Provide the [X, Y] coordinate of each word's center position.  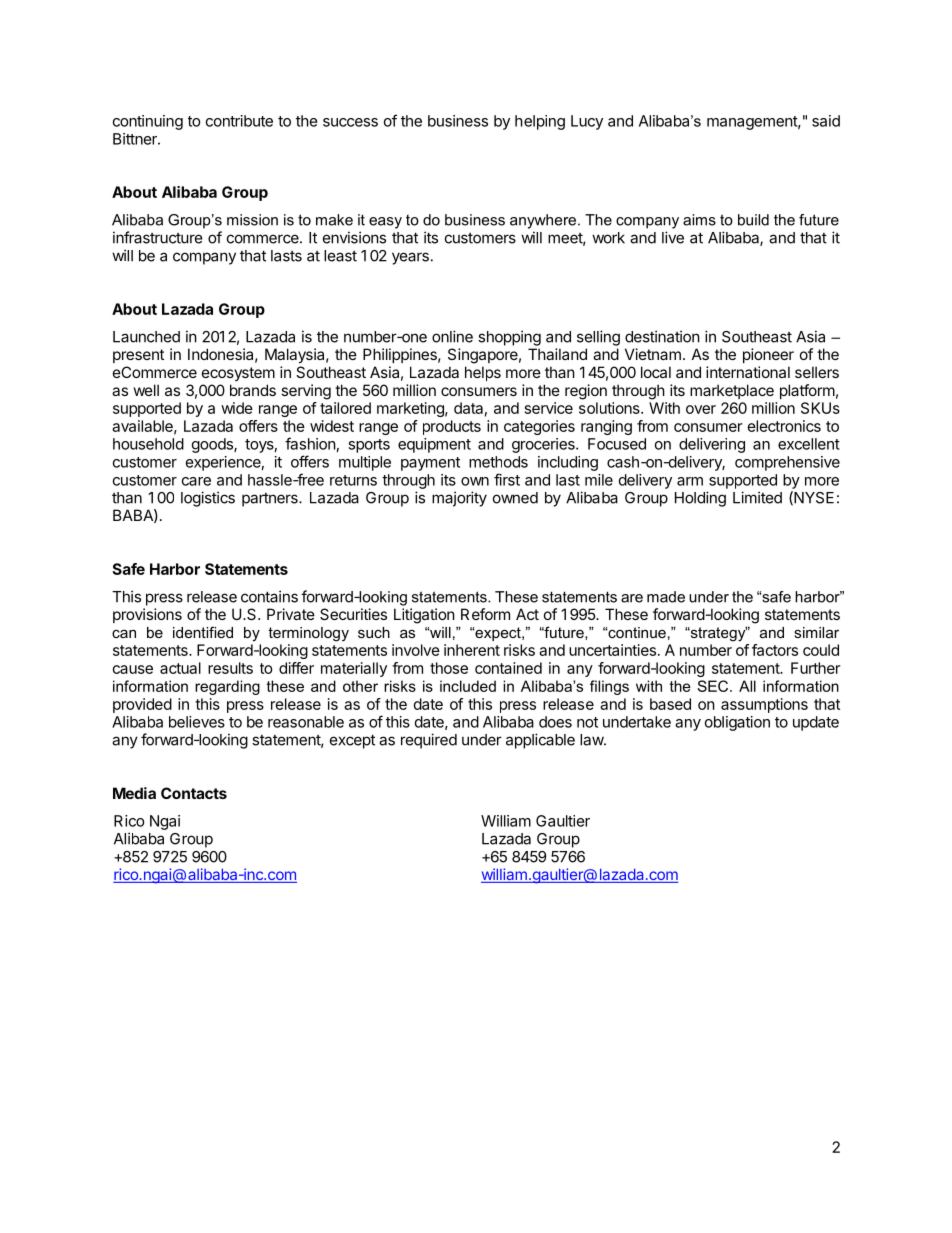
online [452, 336]
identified [203, 632]
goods [213, 445]
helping [540, 122]
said [826, 121]
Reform [485, 614]
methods [498, 462]
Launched [146, 337]
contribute [239, 121]
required [429, 741]
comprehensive [787, 463]
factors [775, 650]
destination [662, 336]
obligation [737, 723]
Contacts [194, 793]
